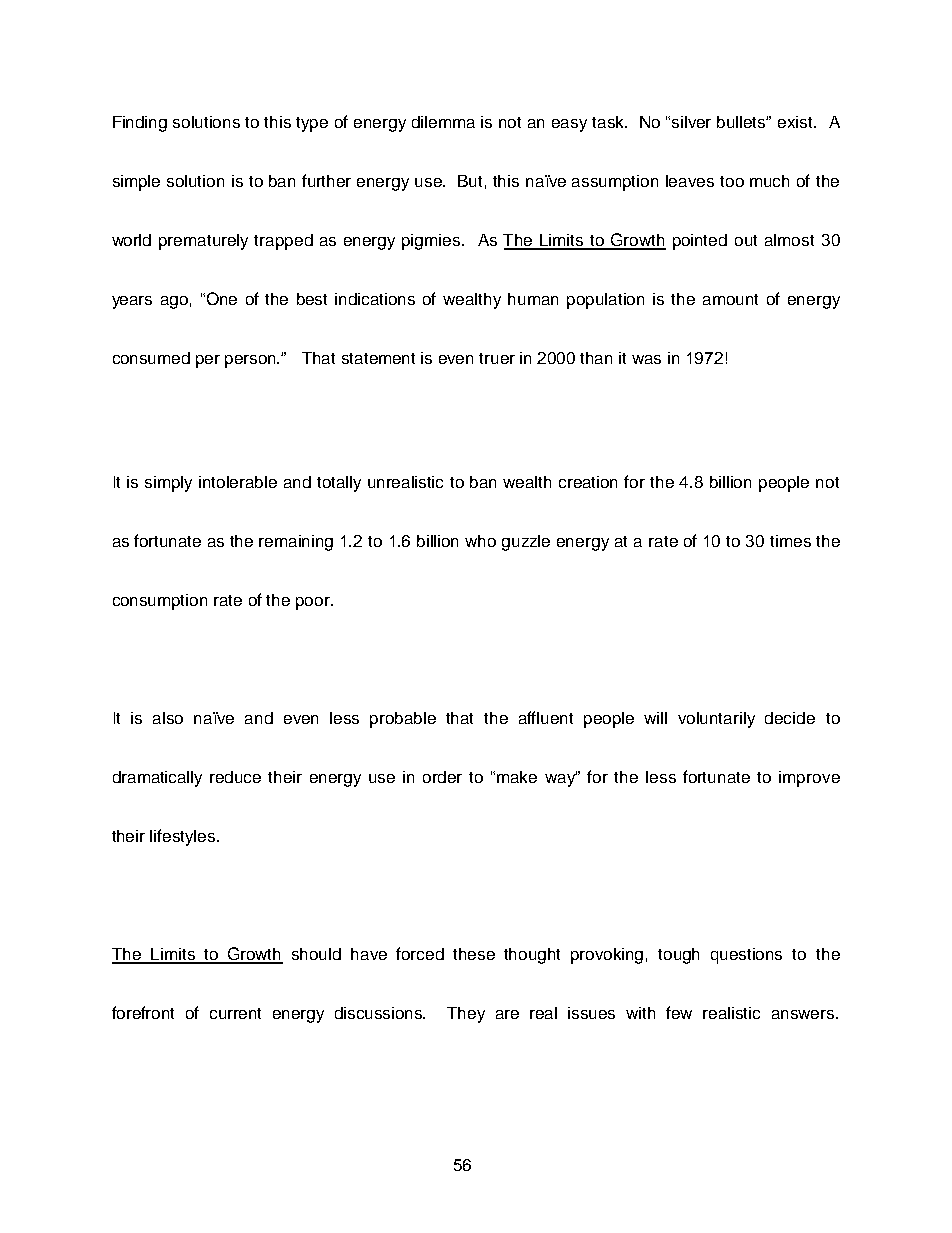 Image resolution: width=952 pixels, height=1233 pixels. I want to click on consumption, so click(160, 602).
